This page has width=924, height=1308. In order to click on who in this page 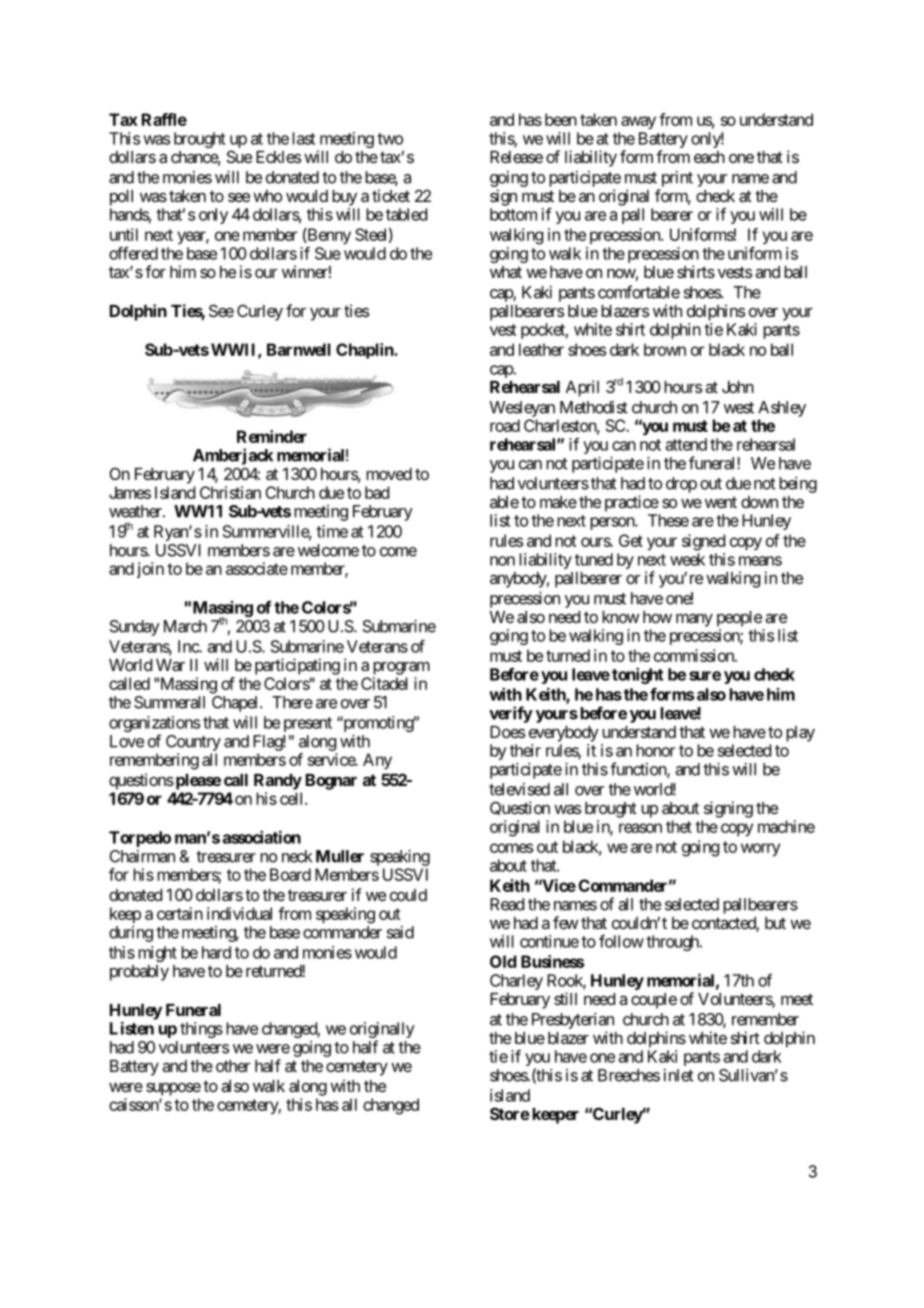, I will do `click(267, 196)`.
